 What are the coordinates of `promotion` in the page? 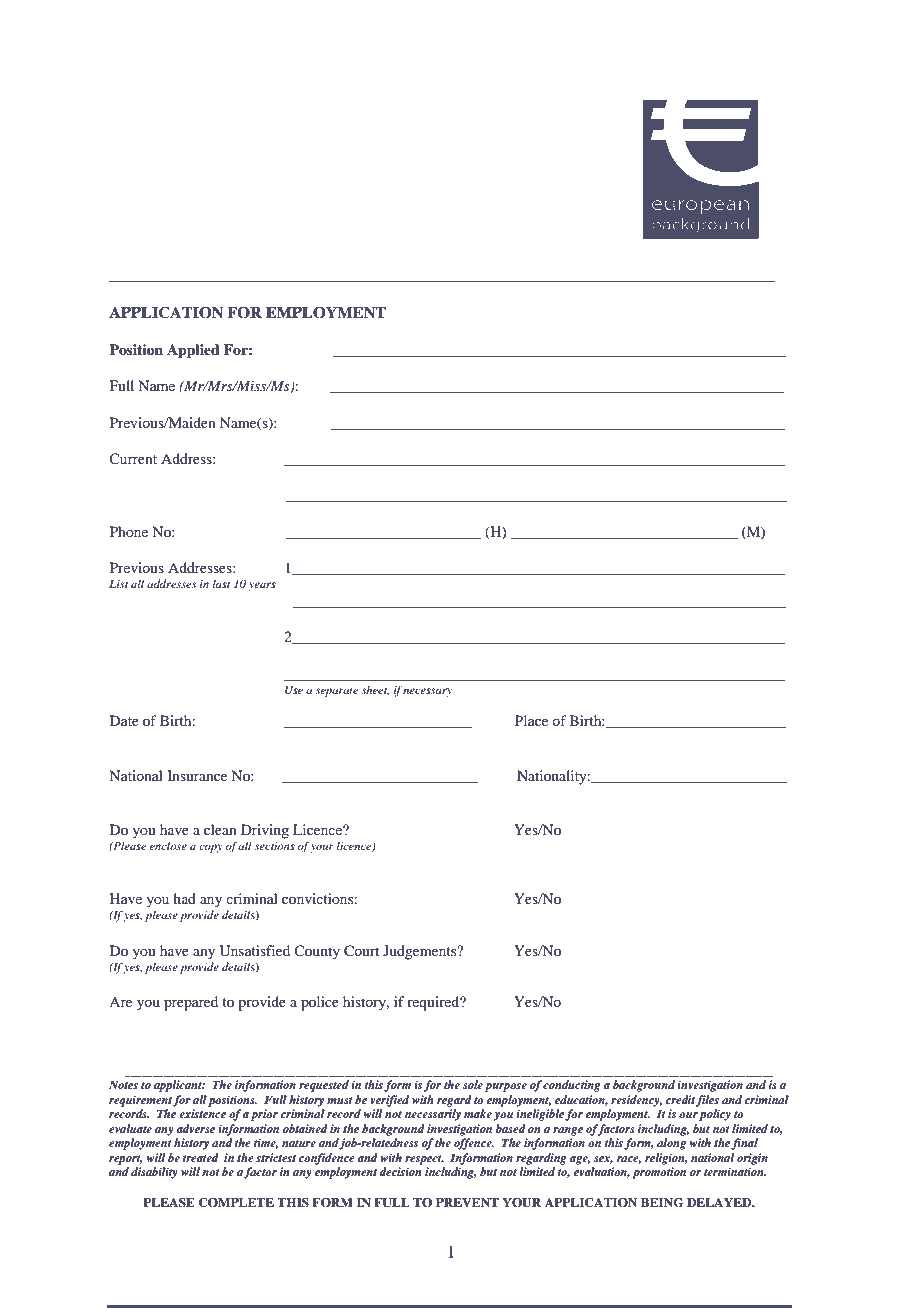 It's located at (659, 1173).
